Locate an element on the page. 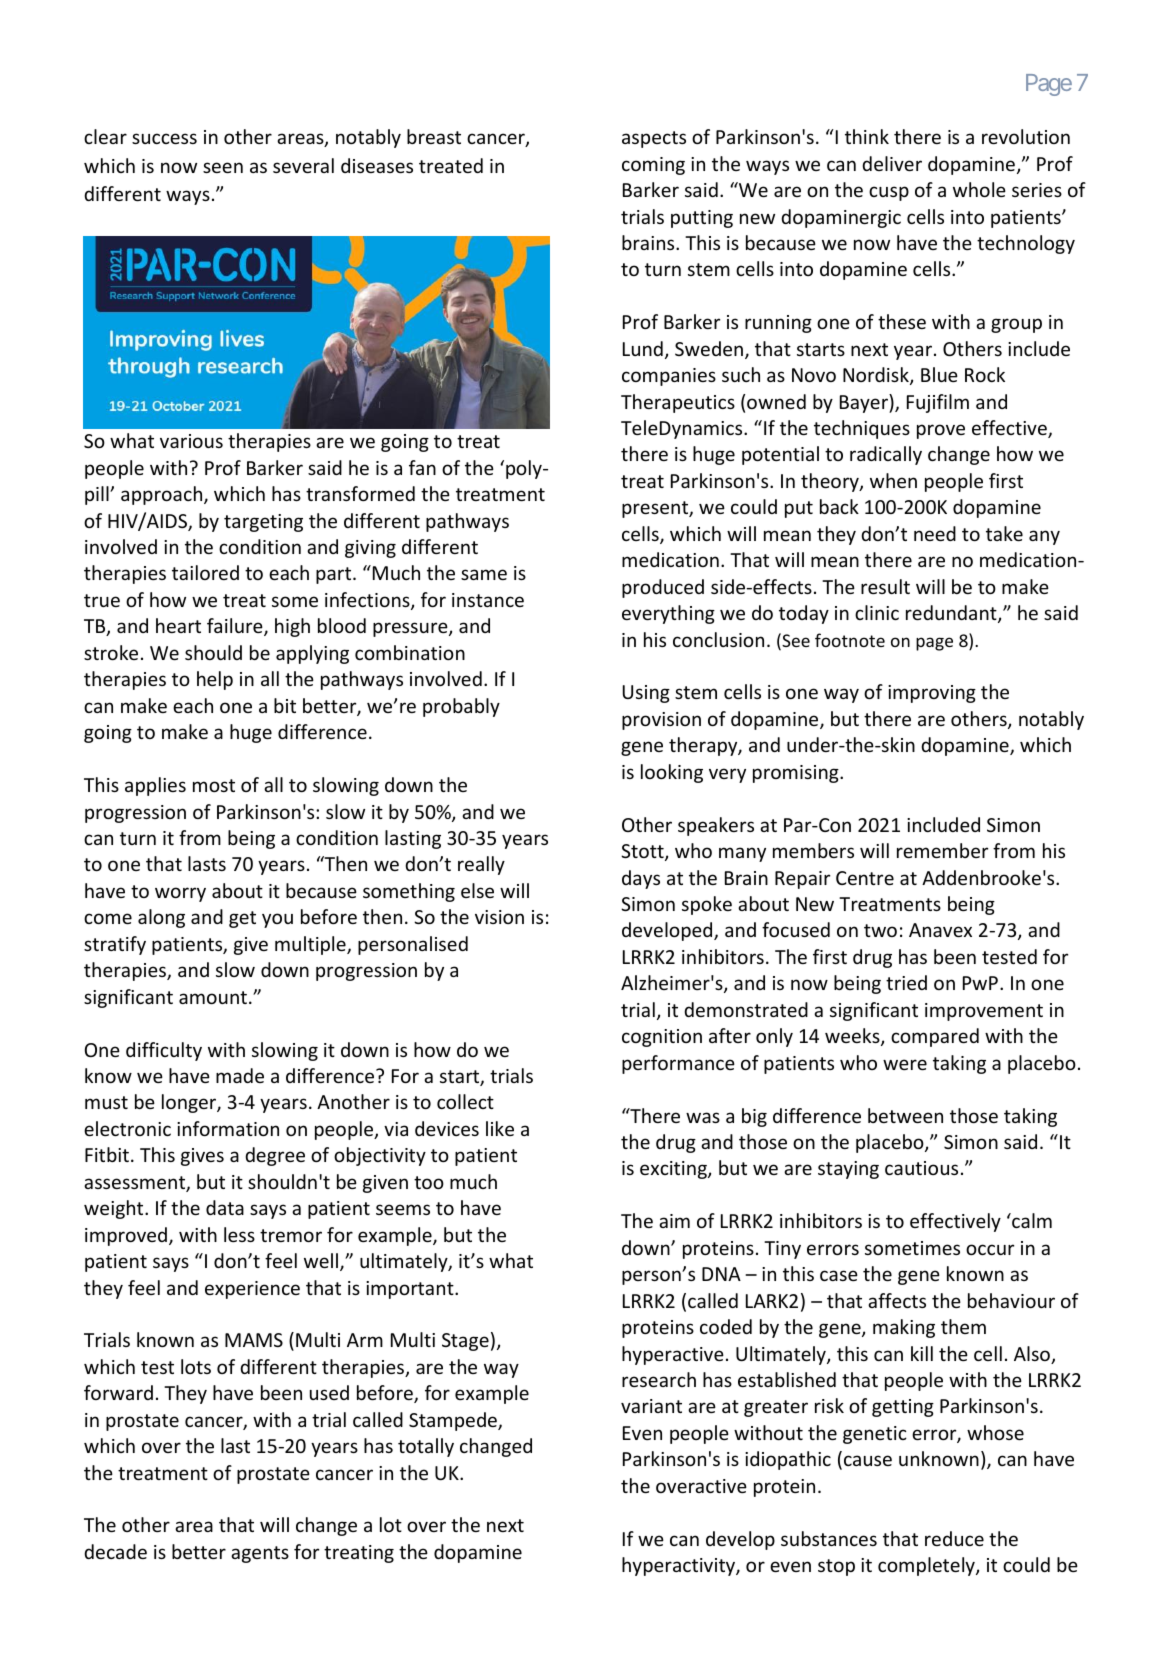  remember is located at coordinates (942, 850).
